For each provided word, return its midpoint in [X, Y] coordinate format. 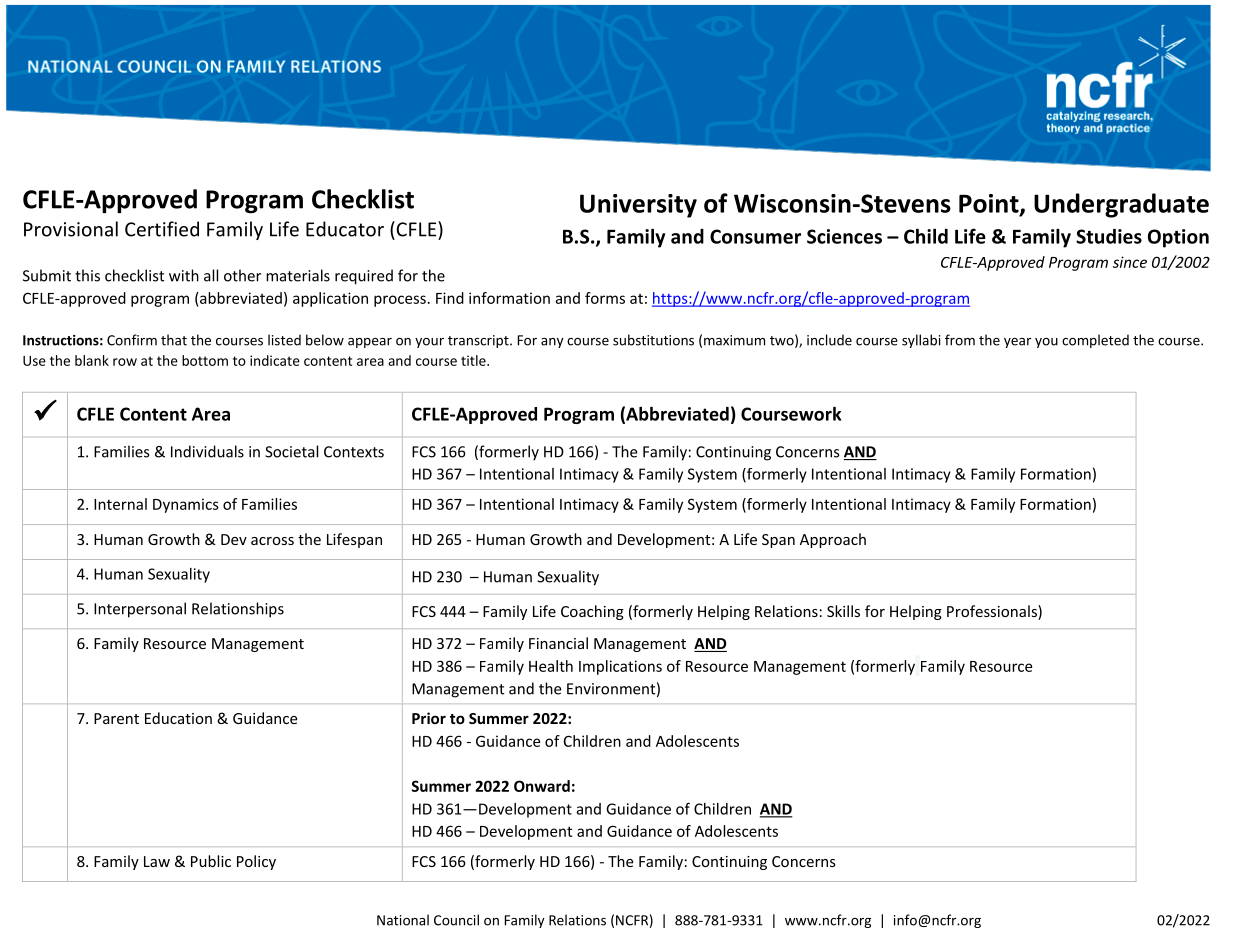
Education [178, 718]
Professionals [993, 612]
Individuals [207, 451]
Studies [1109, 236]
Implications [620, 667]
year [1017, 343]
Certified [162, 229]
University [638, 206]
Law [157, 861]
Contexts [354, 452]
